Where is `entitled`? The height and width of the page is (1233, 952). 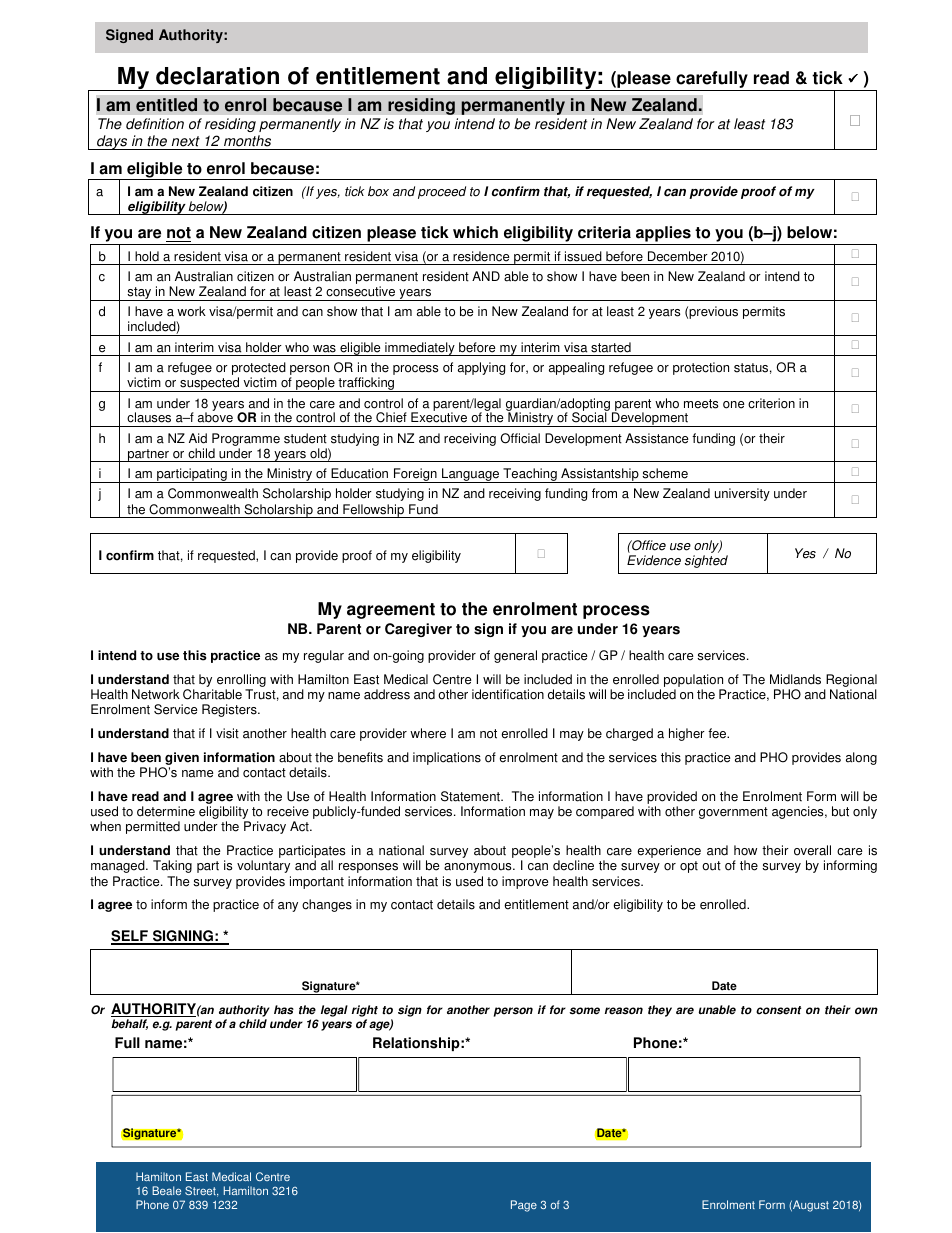
entitled is located at coordinates (166, 105).
